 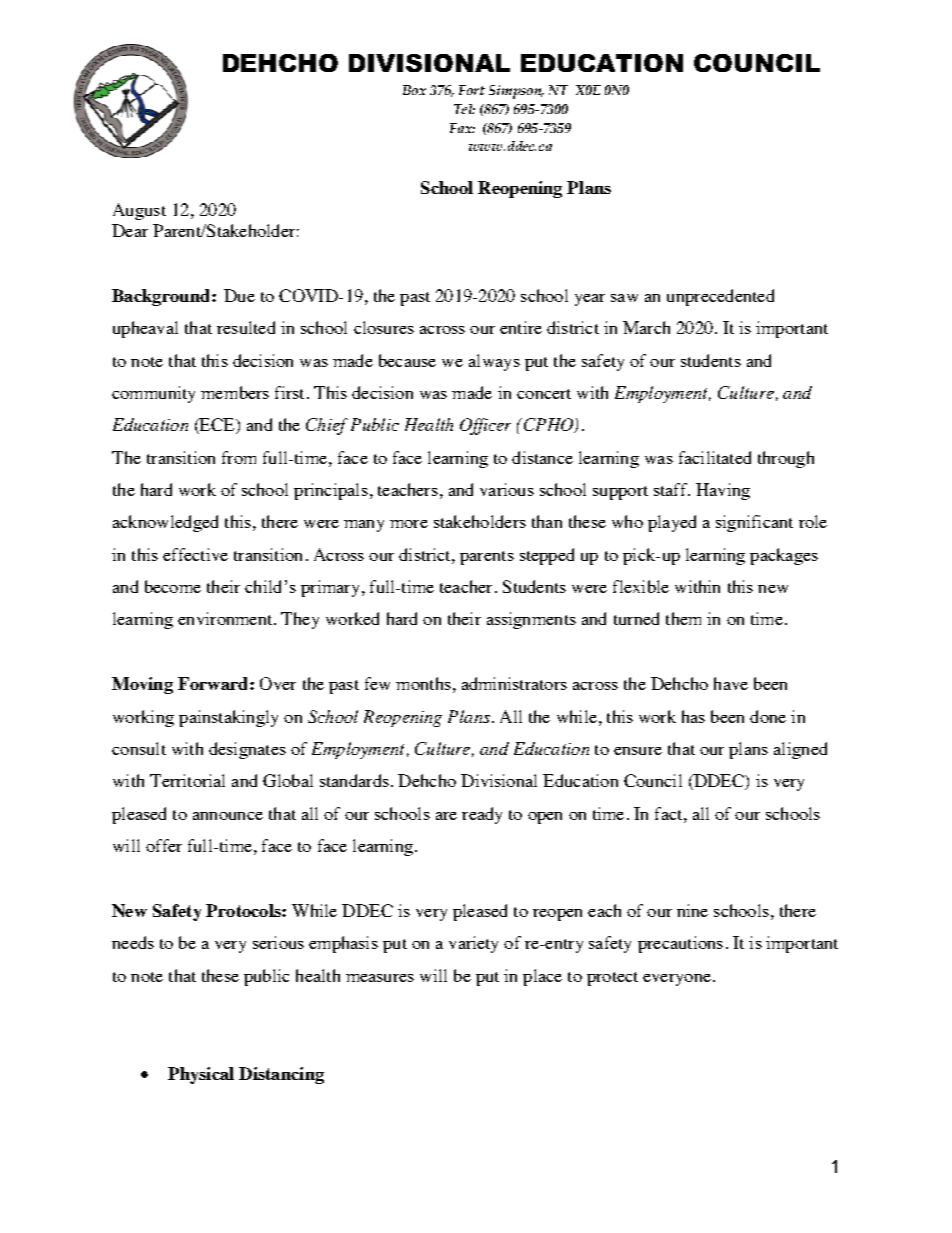 What do you see at coordinates (516, 92) in the image?
I see `Simpson` at bounding box center [516, 92].
